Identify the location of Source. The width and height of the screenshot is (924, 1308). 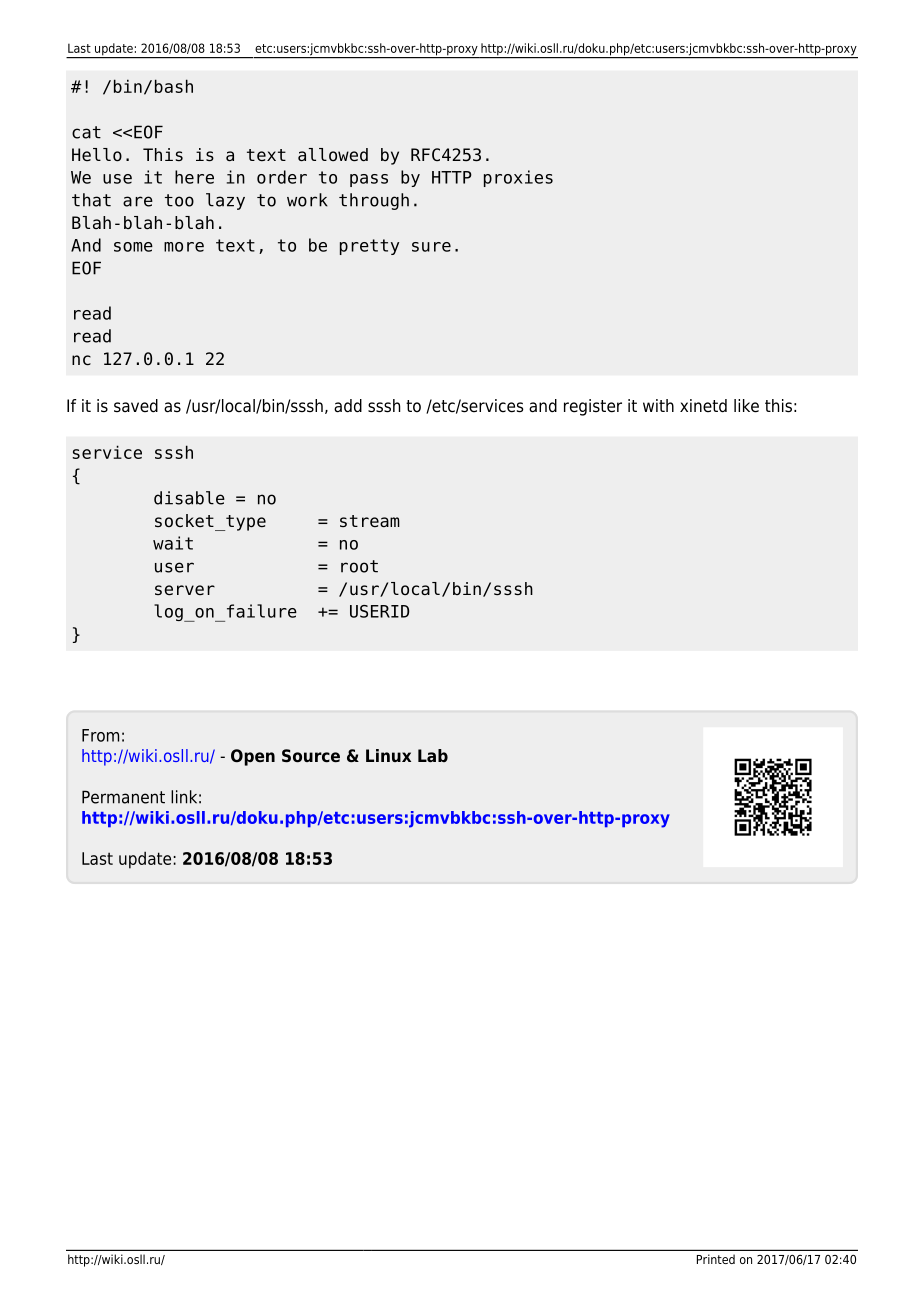
(311, 756).
